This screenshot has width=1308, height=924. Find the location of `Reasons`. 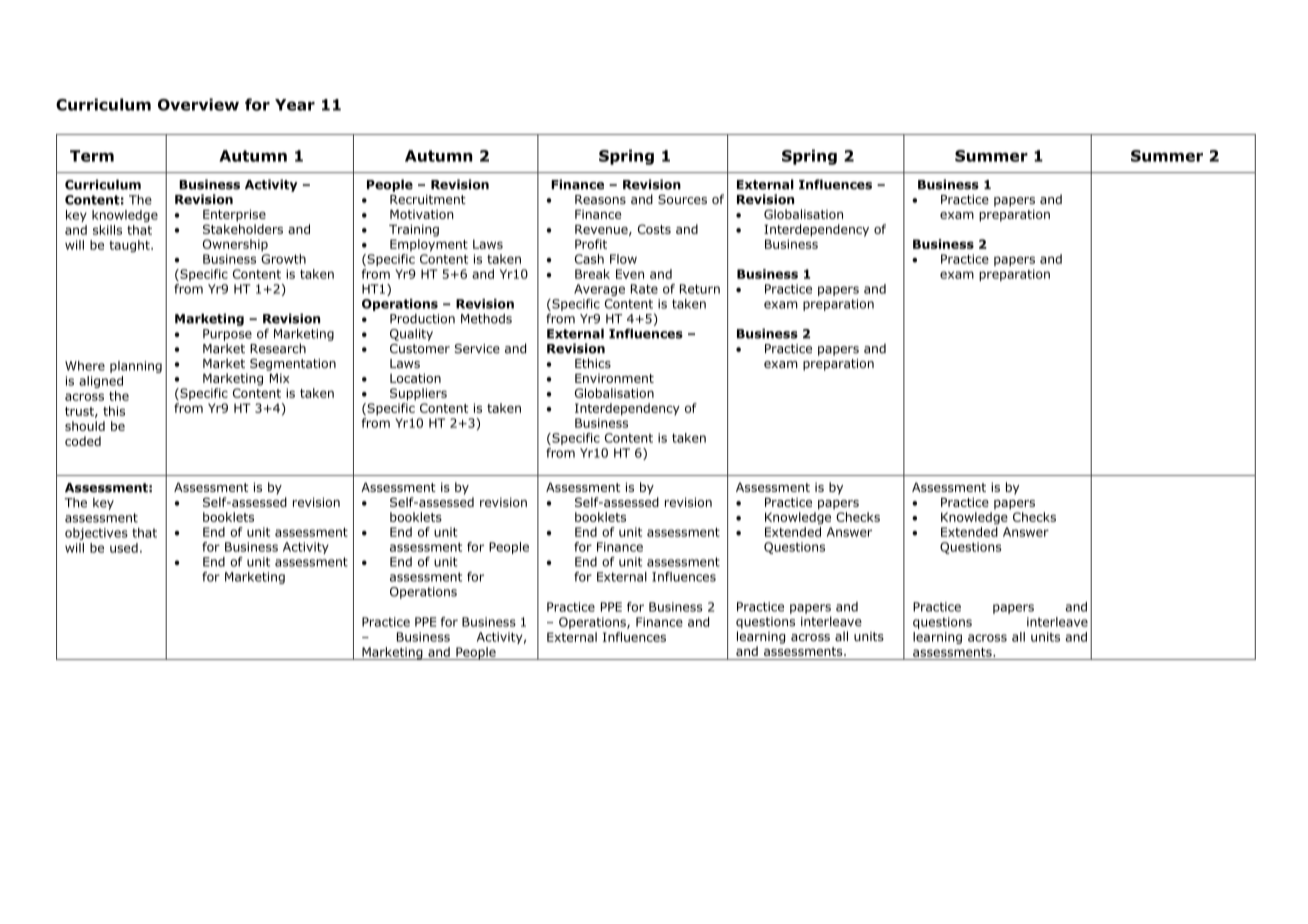

Reasons is located at coordinates (600, 199).
